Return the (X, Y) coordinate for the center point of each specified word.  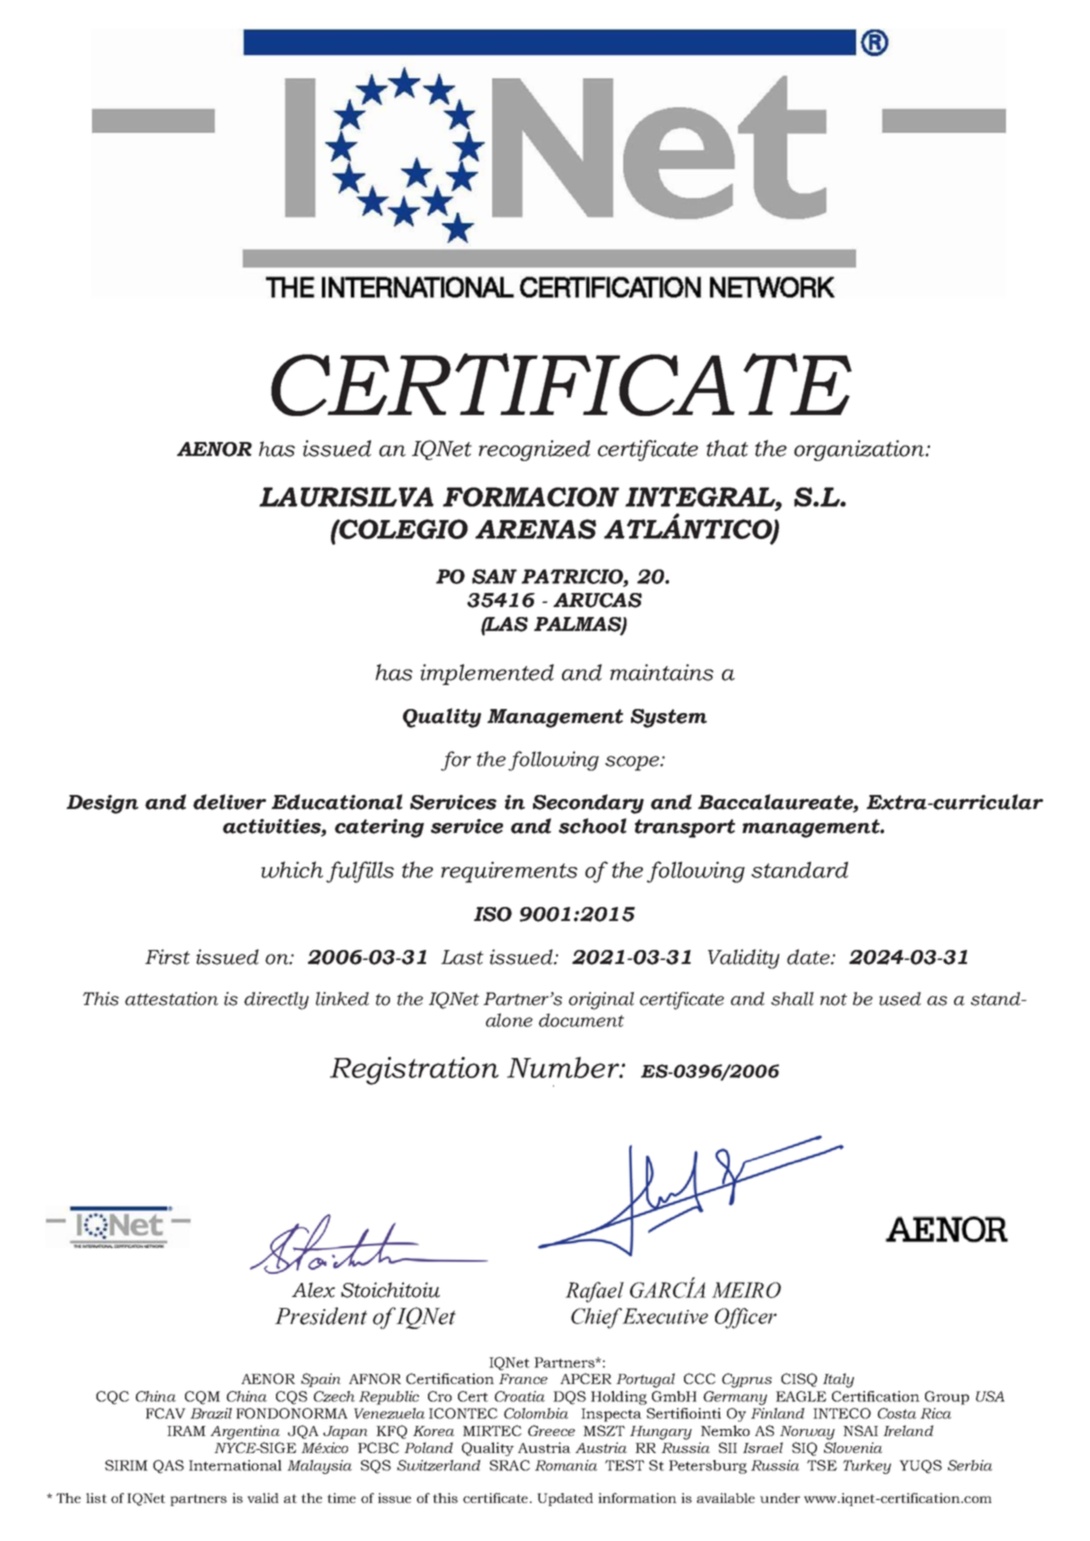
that (727, 448)
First (167, 957)
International (235, 1465)
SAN (494, 576)
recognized (534, 450)
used (900, 999)
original (601, 1001)
